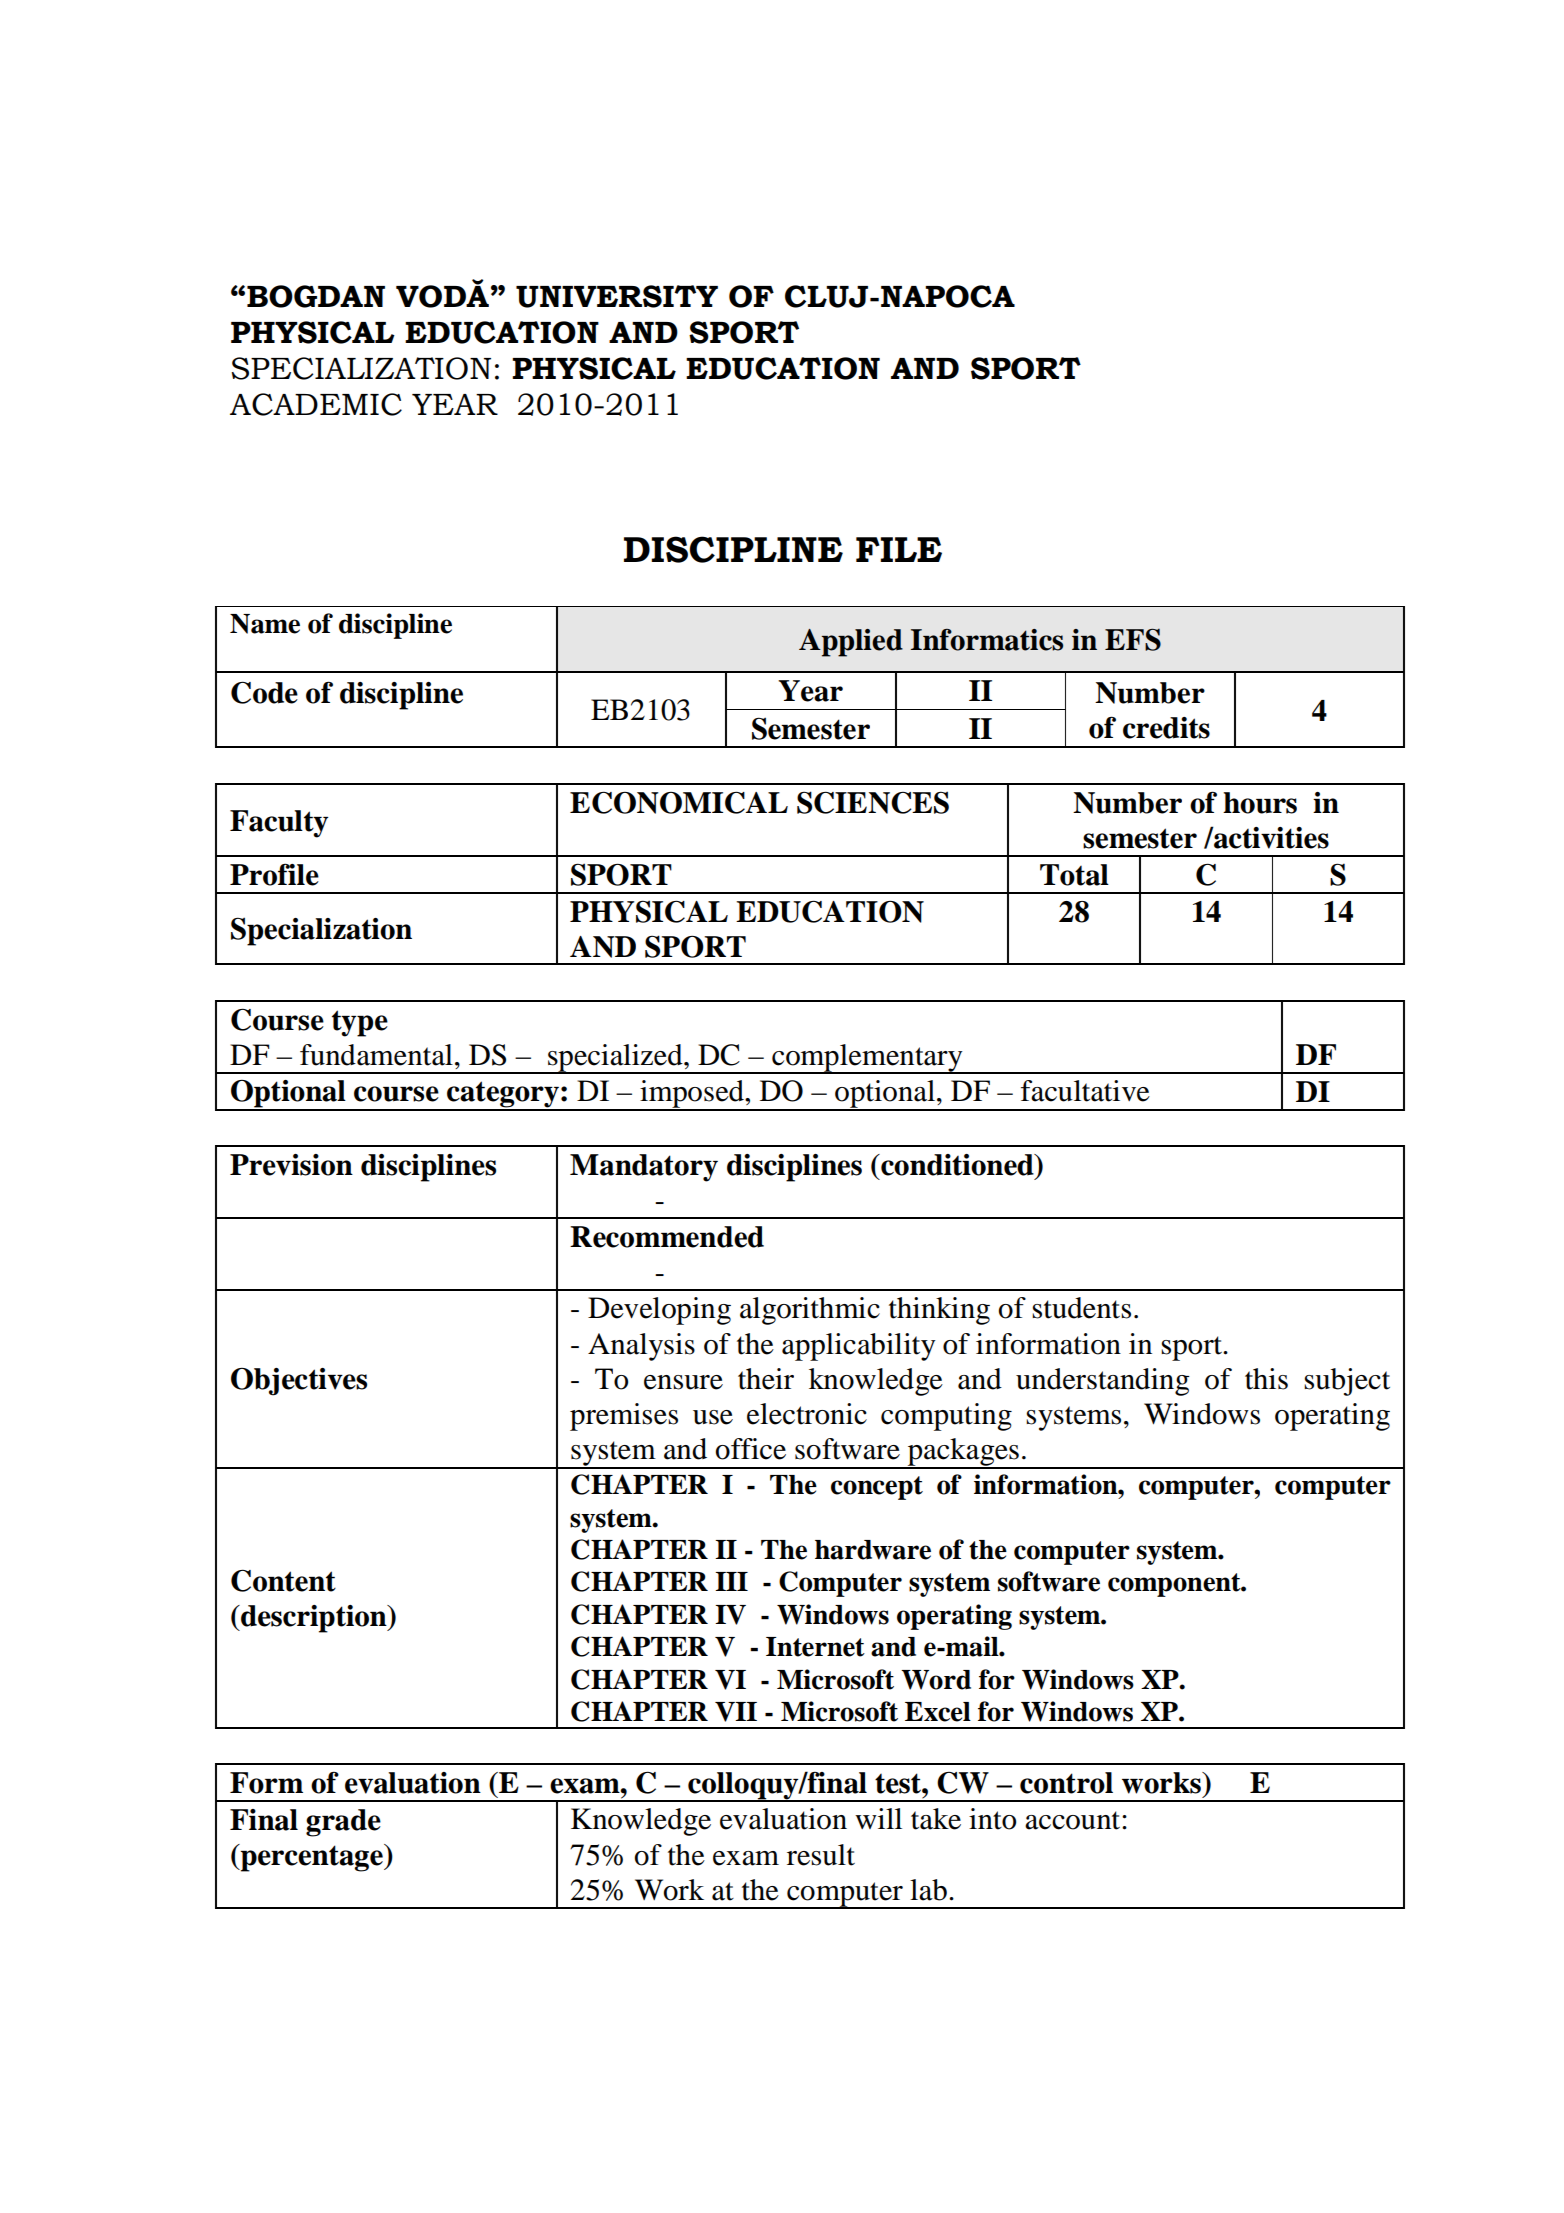 This screenshot has height=2213, width=1564. Describe the element at coordinates (1081, 1308) in the screenshot. I see `students` at that location.
